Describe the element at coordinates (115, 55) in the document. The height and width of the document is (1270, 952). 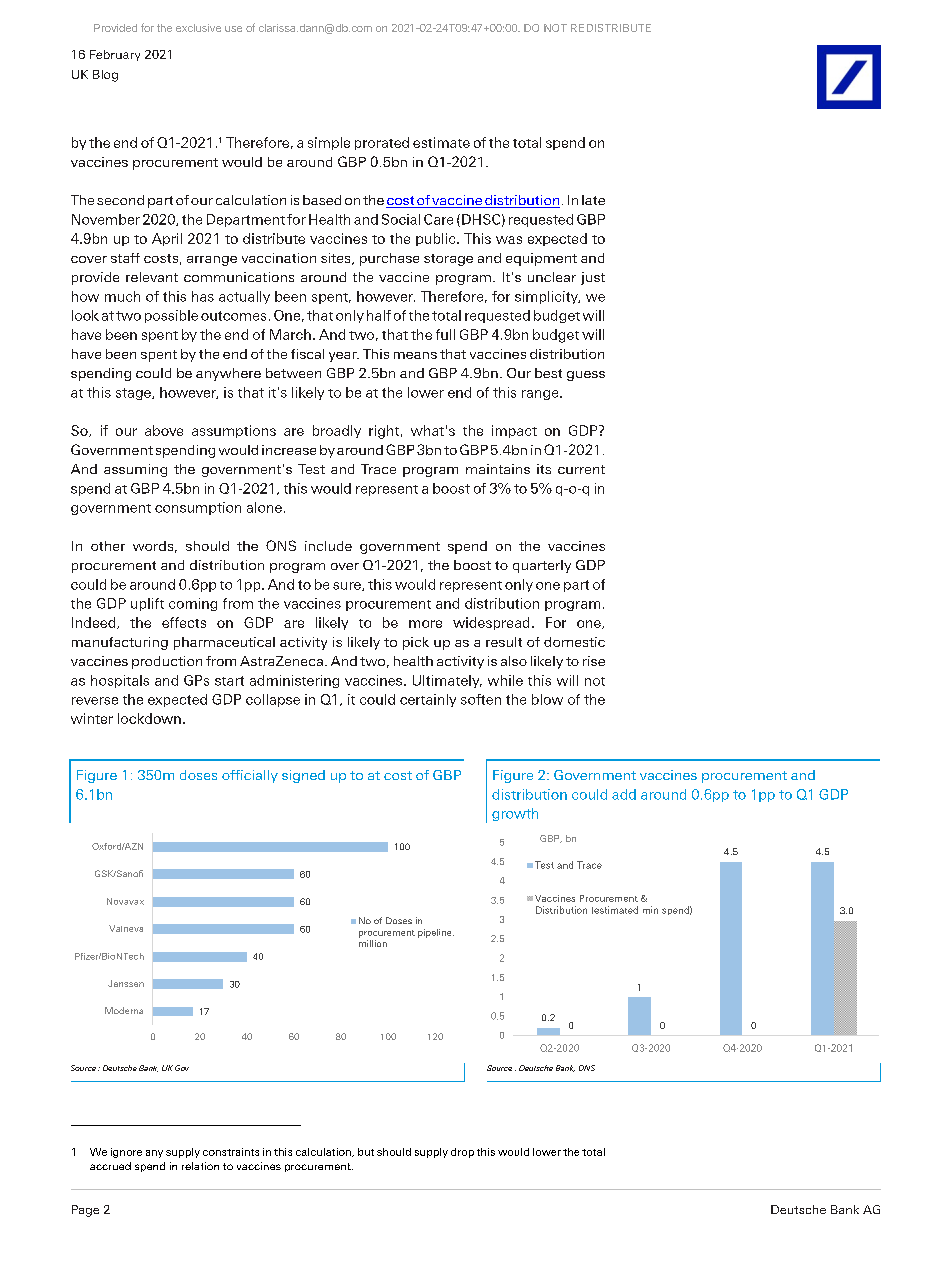
I see `February` at that location.
